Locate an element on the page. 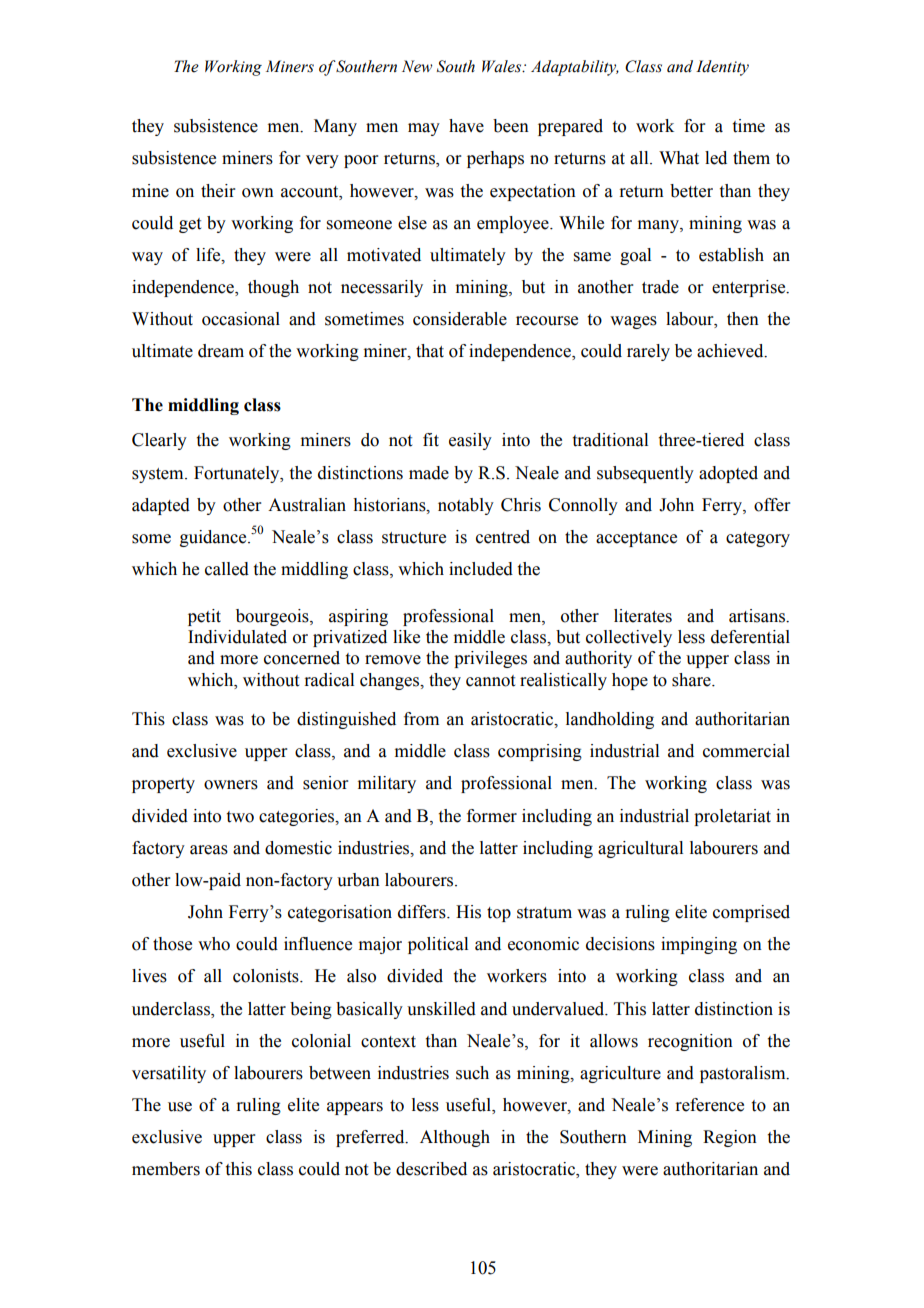  literates is located at coordinates (643, 616).
